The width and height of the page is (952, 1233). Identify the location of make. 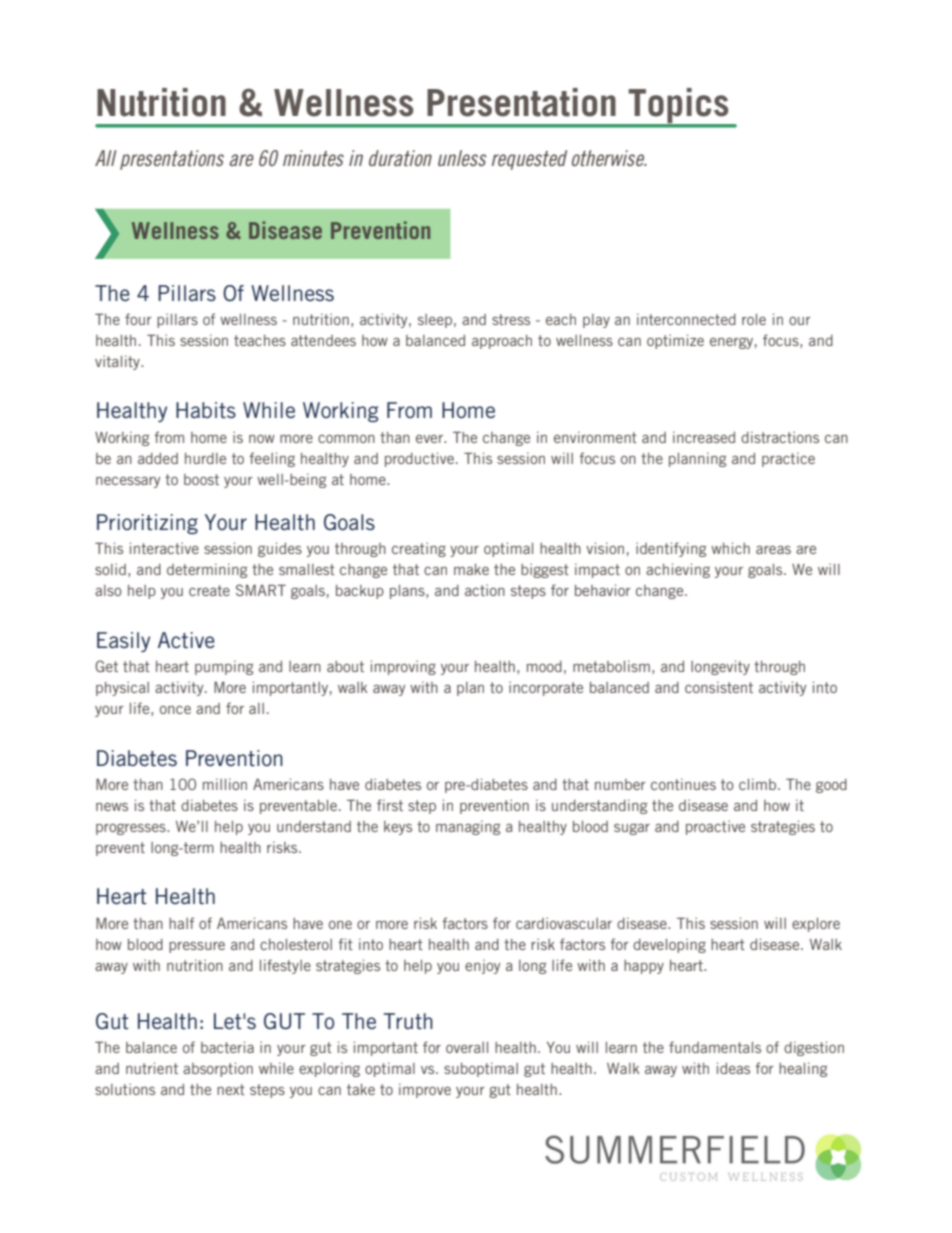
(471, 569).
